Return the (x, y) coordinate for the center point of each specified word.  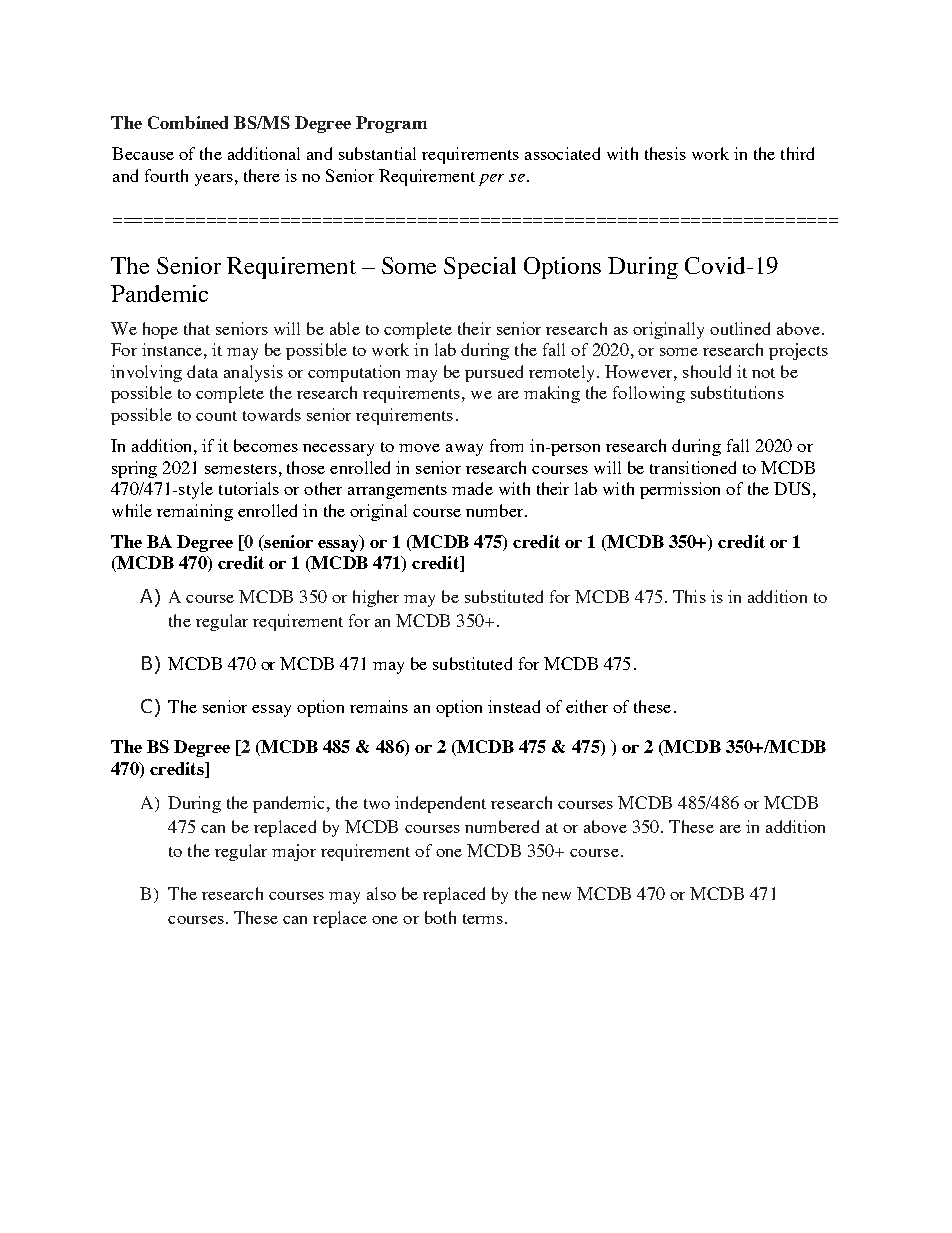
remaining (195, 512)
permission (680, 490)
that (197, 328)
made (472, 488)
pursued (494, 373)
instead (514, 706)
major (294, 852)
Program (391, 124)
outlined (740, 328)
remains (379, 706)
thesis (665, 153)
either (587, 706)
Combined (188, 122)
